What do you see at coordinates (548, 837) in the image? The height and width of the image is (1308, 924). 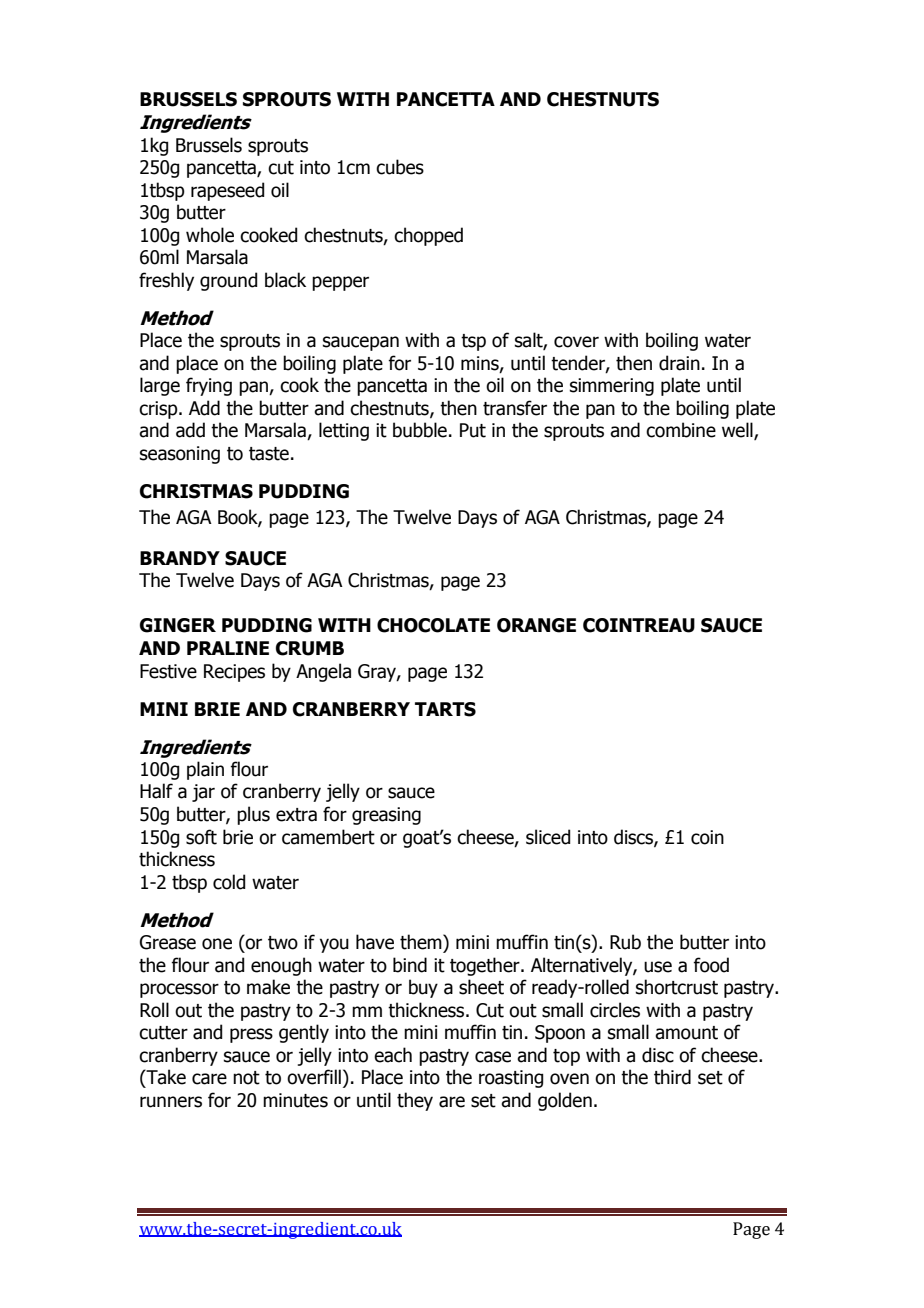 I see `sliced` at bounding box center [548, 837].
